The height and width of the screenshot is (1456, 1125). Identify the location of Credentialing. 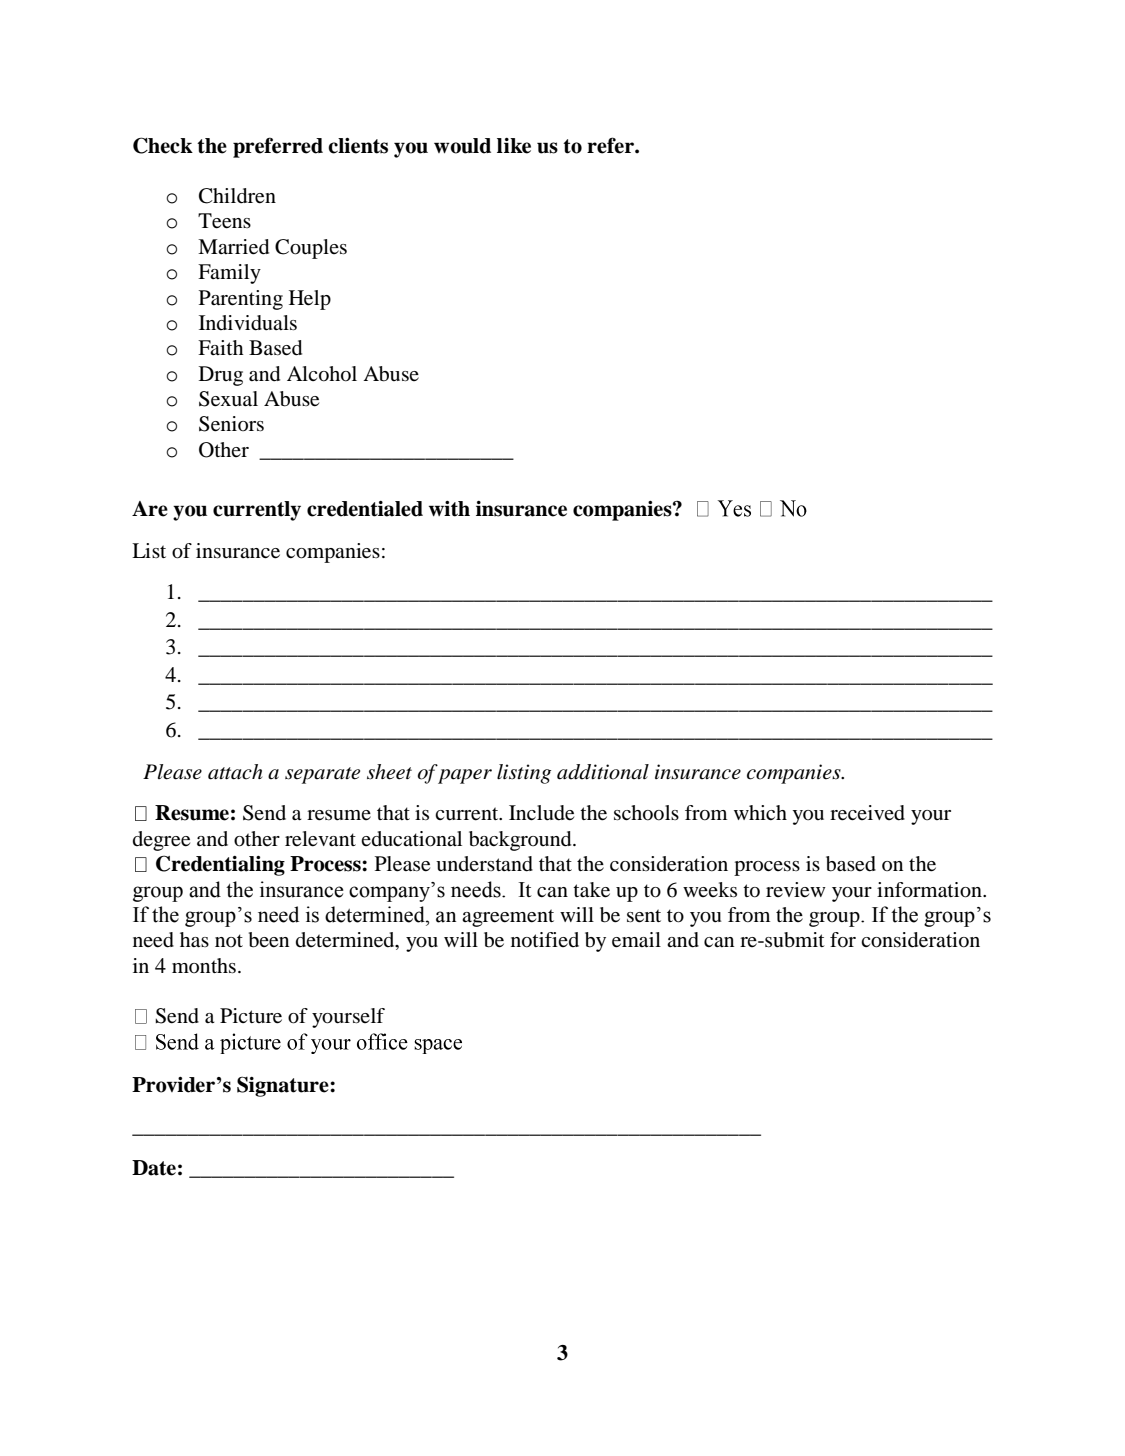
(220, 865).
